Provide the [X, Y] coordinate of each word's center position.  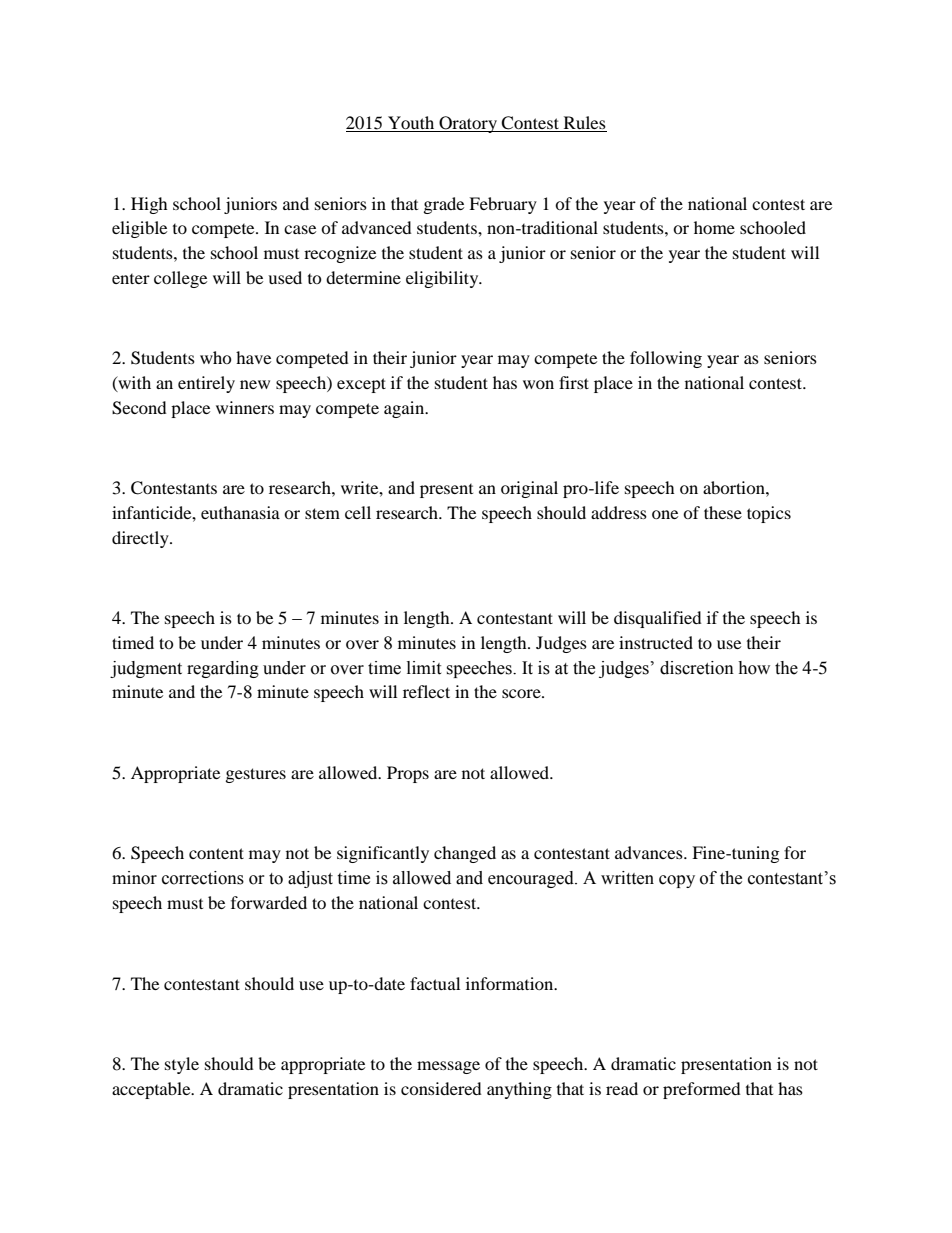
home [714, 227]
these [723, 512]
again [405, 409]
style [182, 1065]
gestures [256, 775]
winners [245, 407]
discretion [697, 668]
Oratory [468, 124]
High [149, 205]
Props [408, 774]
